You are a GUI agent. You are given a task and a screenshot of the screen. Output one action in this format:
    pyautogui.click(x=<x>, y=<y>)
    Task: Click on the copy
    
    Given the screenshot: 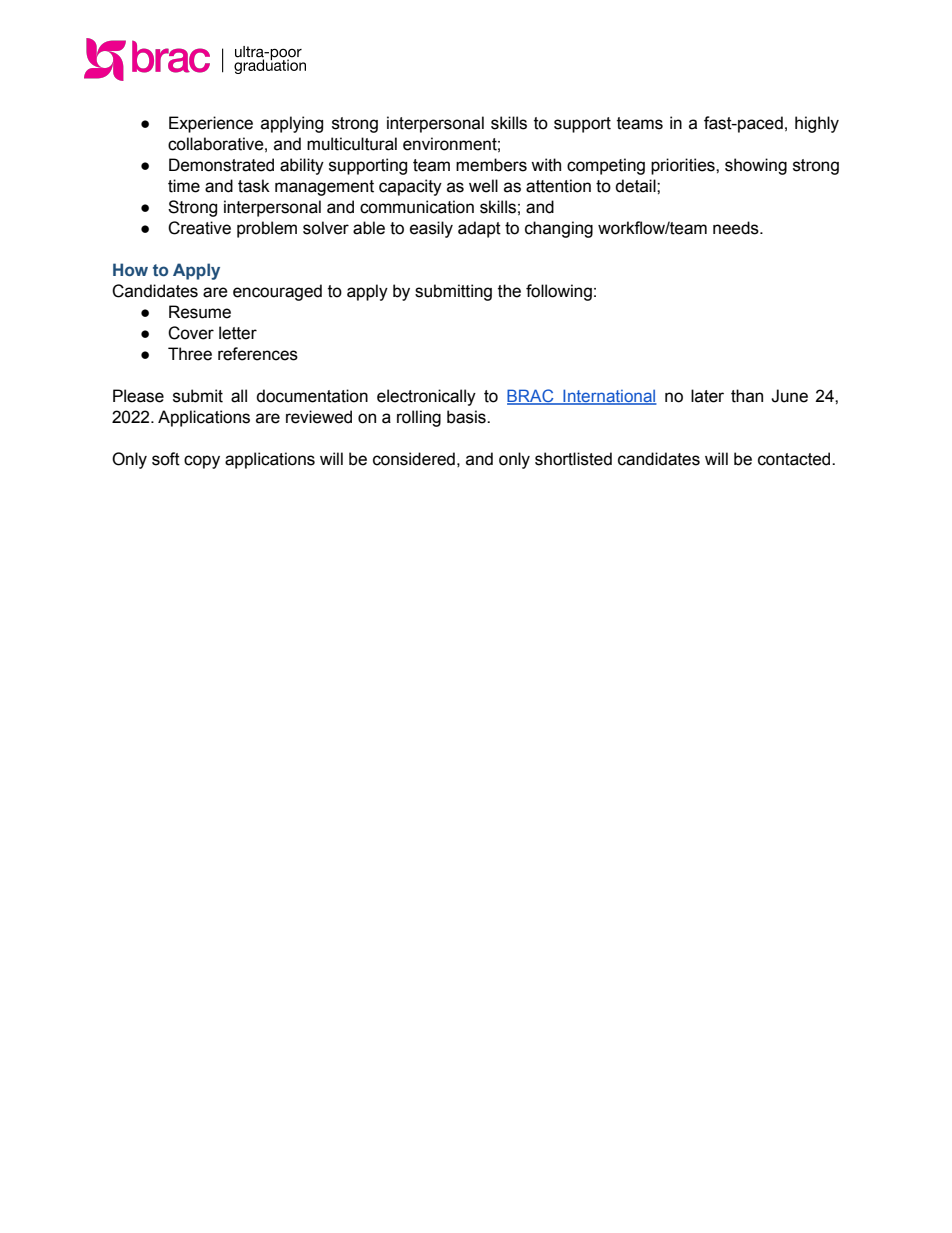 What is the action you would take?
    pyautogui.click(x=202, y=462)
